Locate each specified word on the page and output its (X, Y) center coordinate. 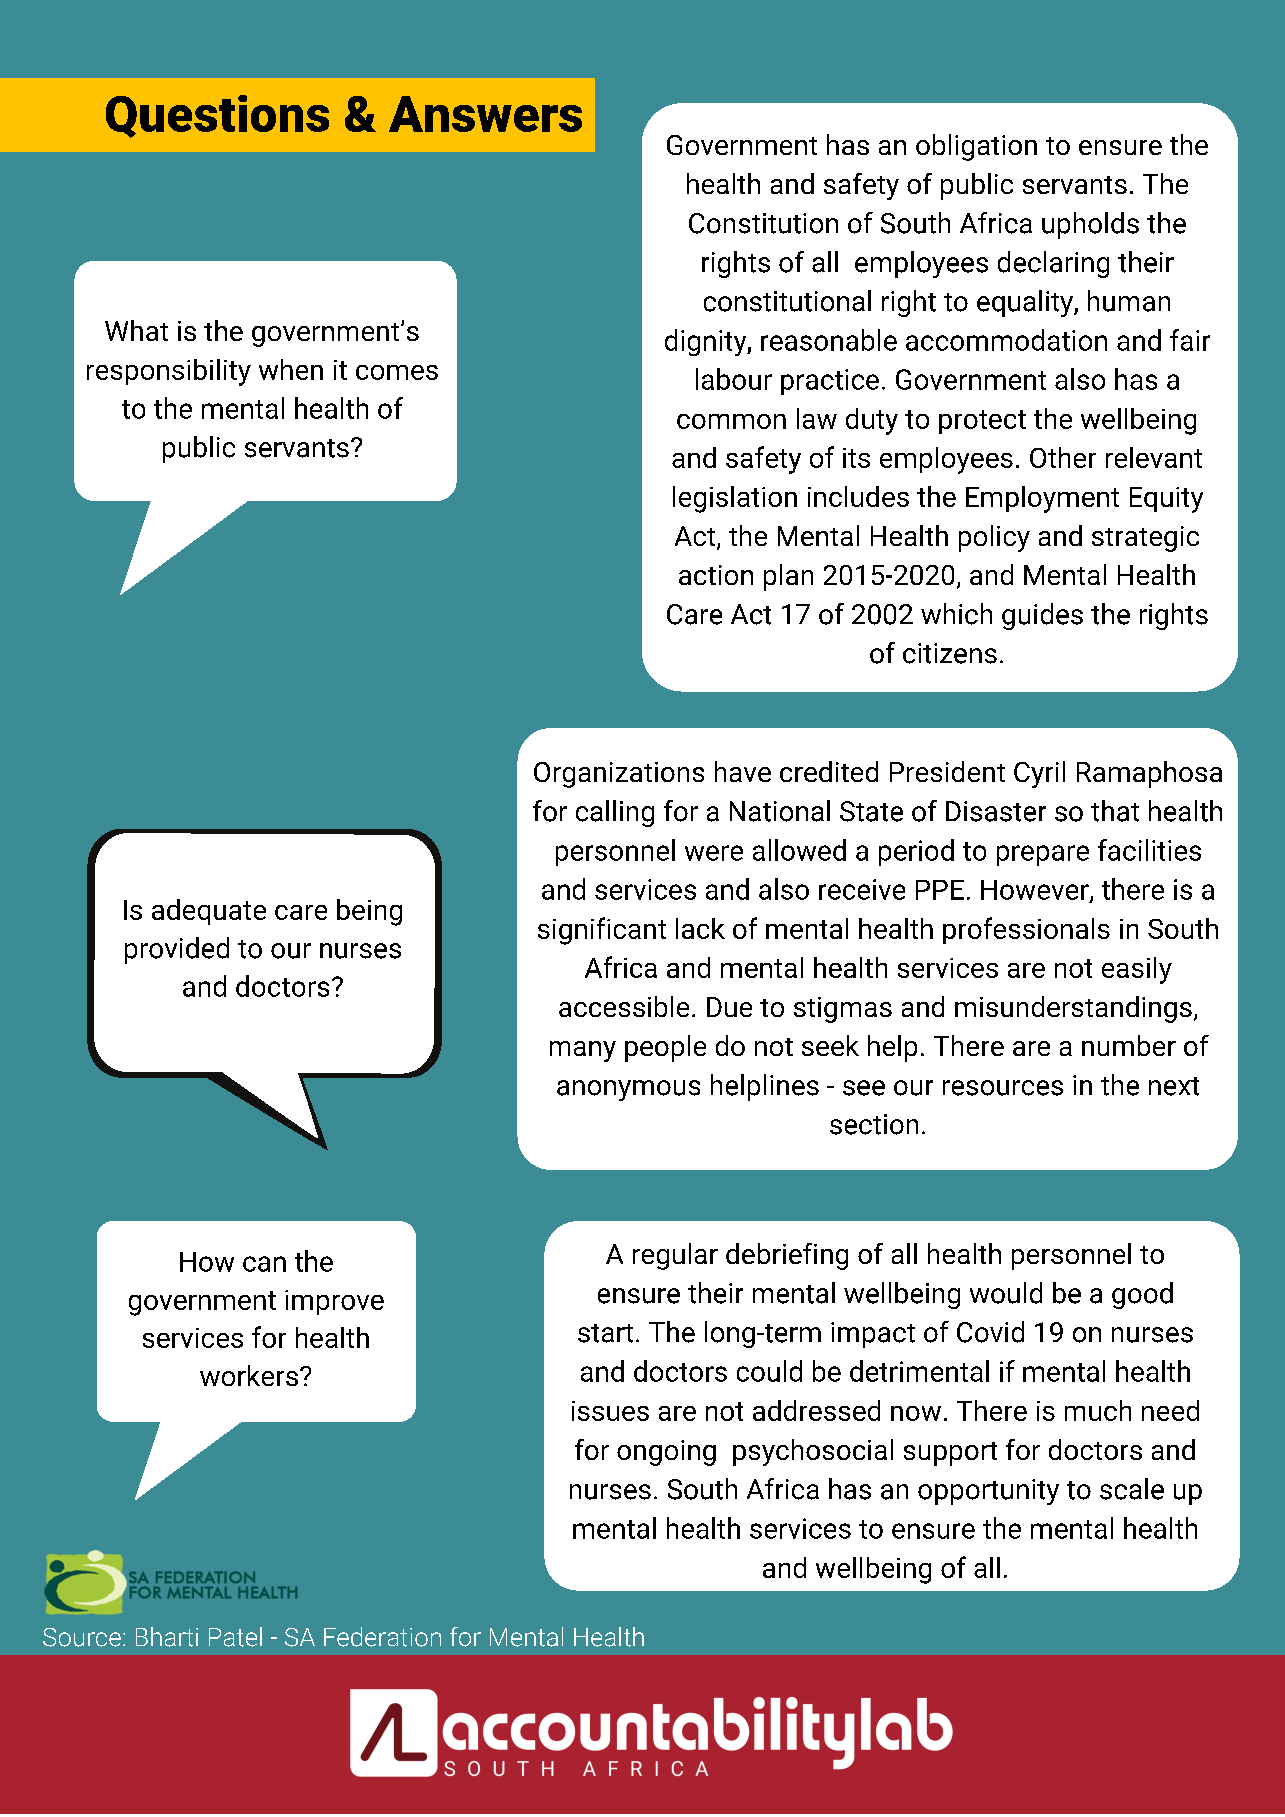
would (1006, 1293)
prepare (1043, 855)
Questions (217, 116)
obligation (976, 147)
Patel (235, 1637)
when (291, 369)
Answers (485, 114)
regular (675, 1256)
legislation (735, 499)
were (714, 853)
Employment (1042, 499)
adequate (209, 912)
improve (334, 1302)
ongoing (666, 1453)
